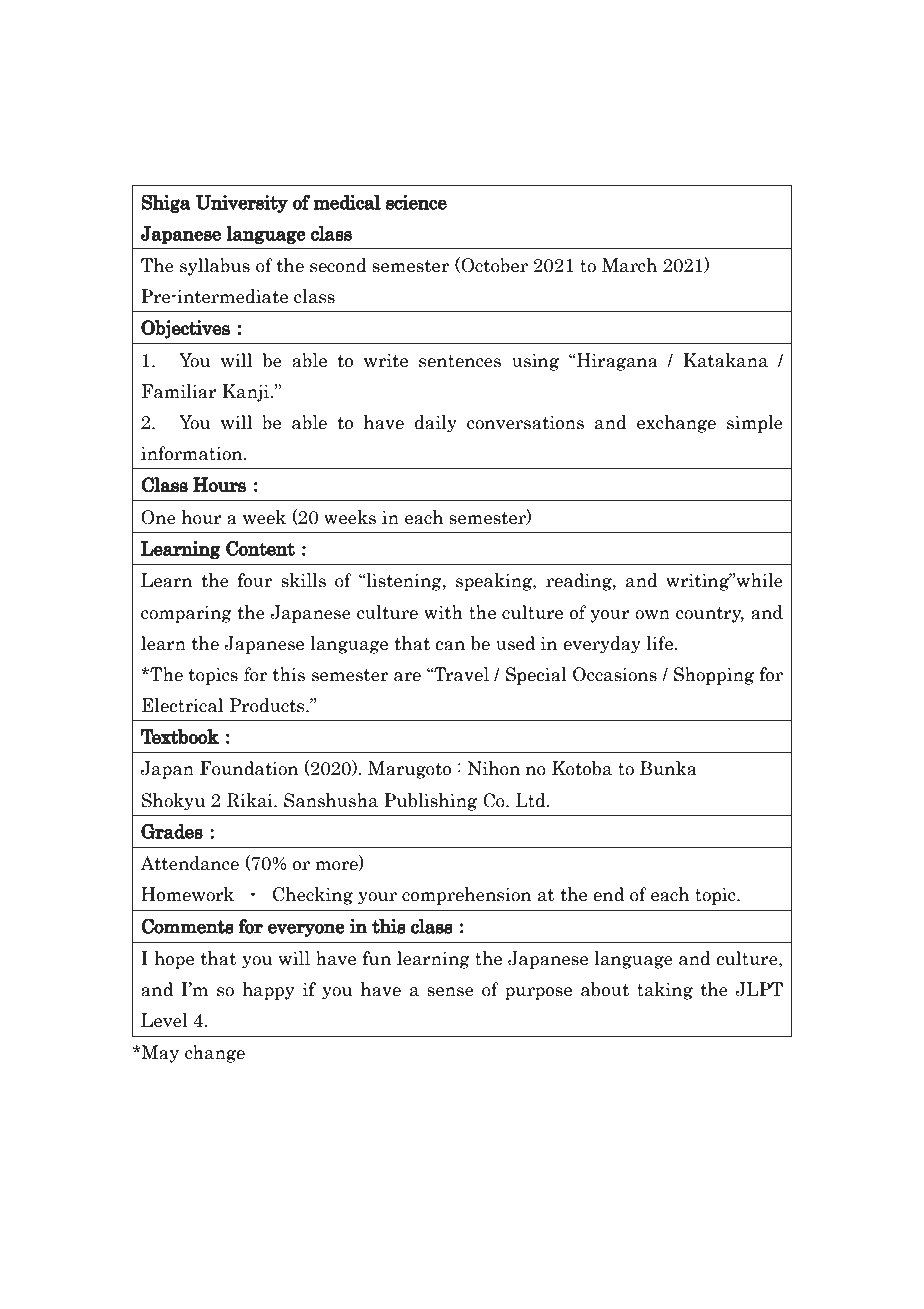  What do you see at coordinates (436, 424) in the page?
I see `daily` at bounding box center [436, 424].
